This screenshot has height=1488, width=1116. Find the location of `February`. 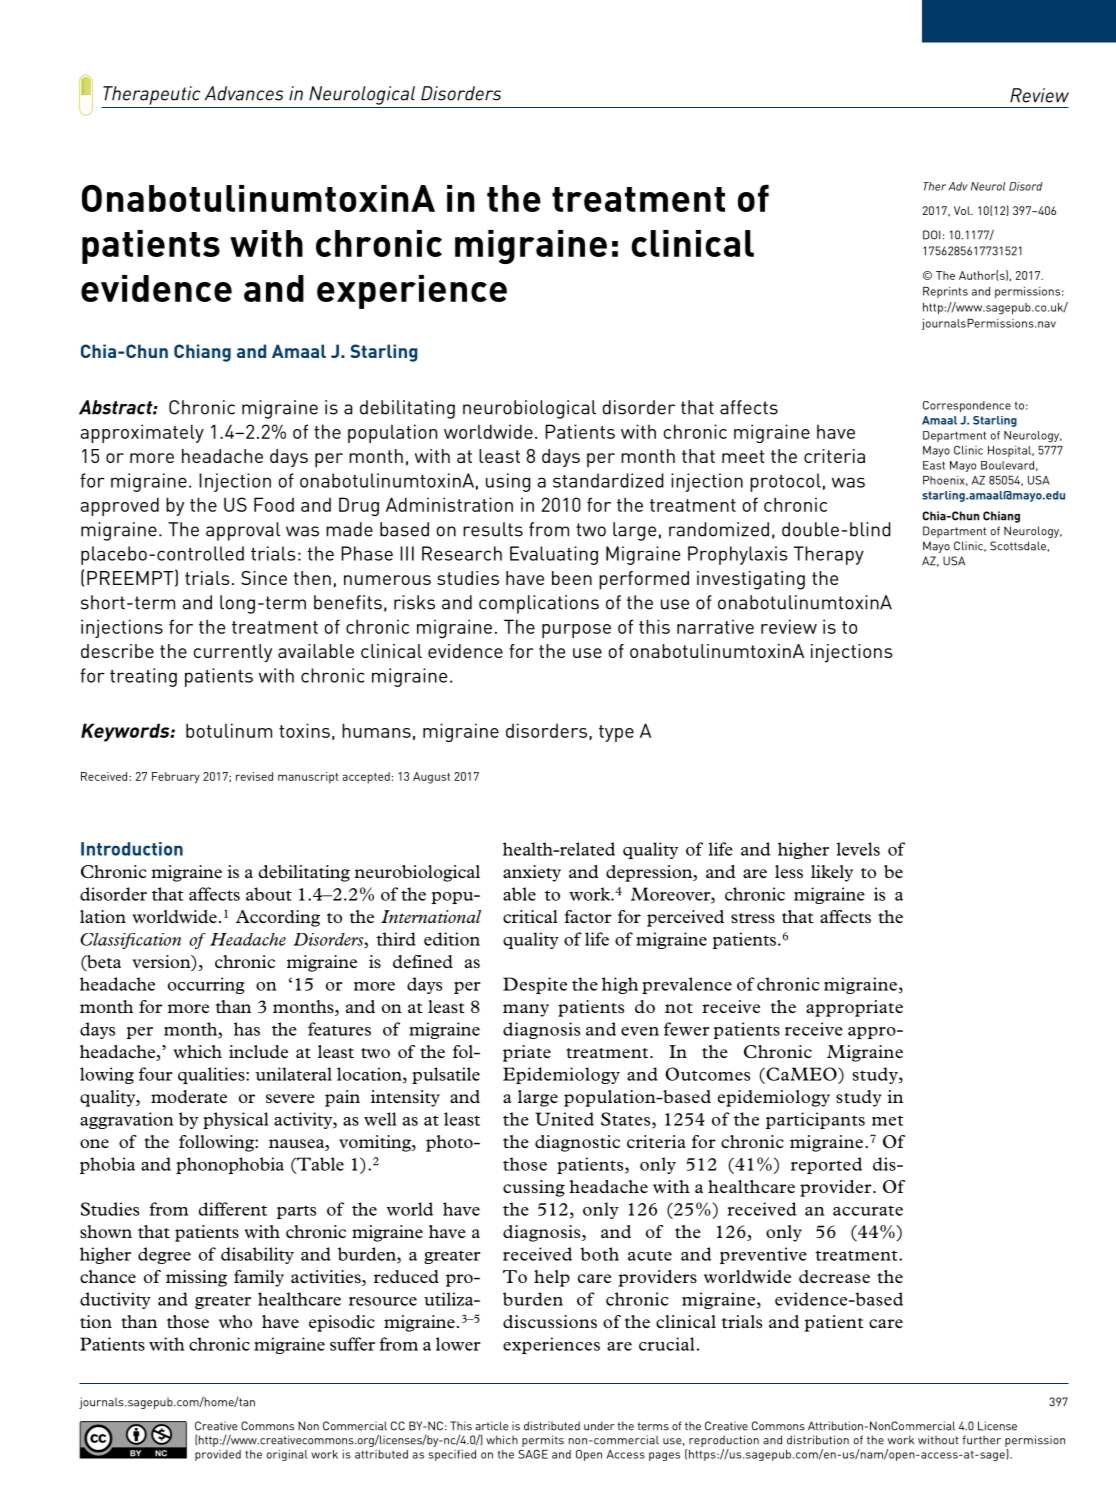

February is located at coordinates (176, 778).
